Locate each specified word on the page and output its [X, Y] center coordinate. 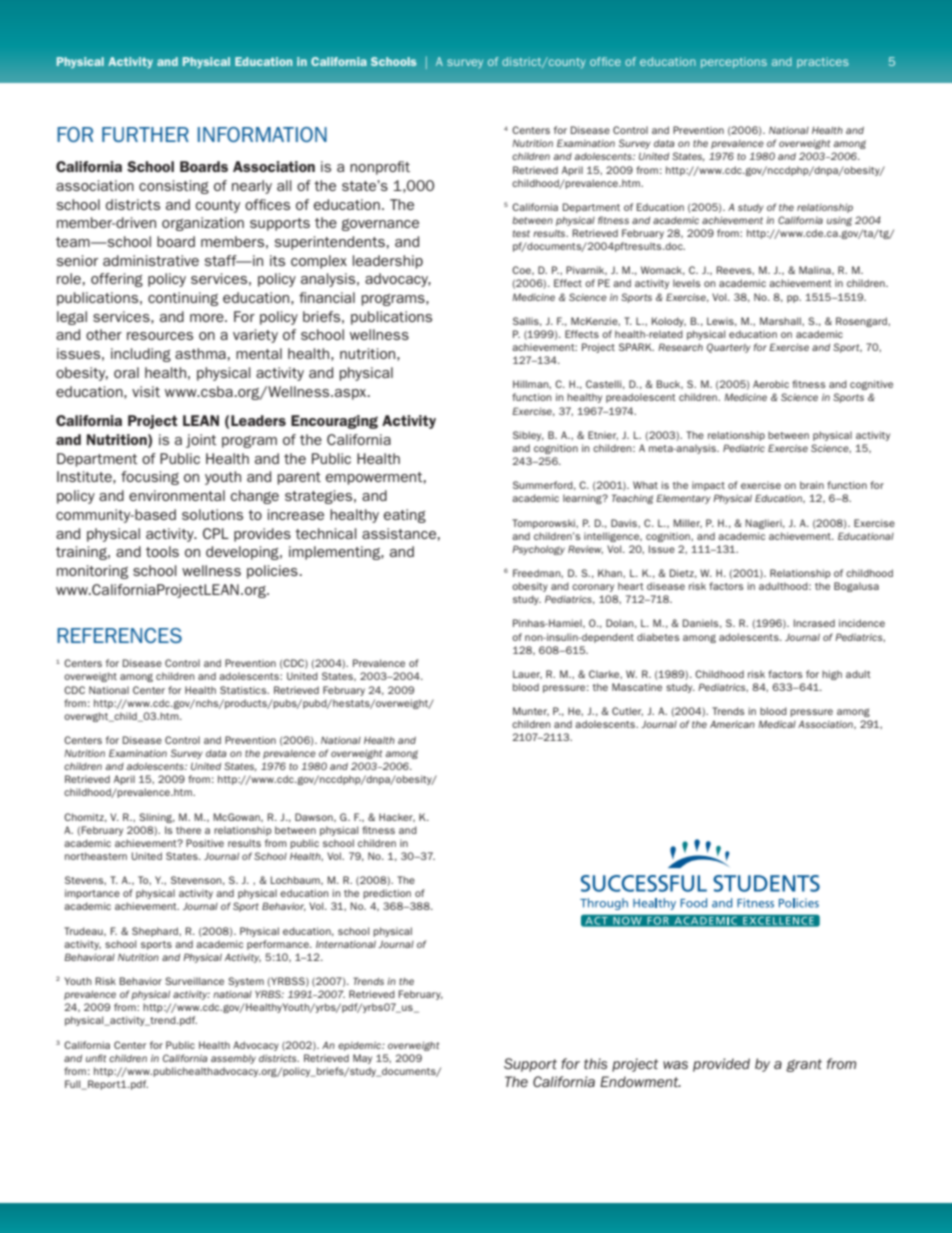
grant [804, 1065]
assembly [233, 1059]
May [362, 1059]
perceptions [734, 62]
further [145, 134]
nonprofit [380, 168]
